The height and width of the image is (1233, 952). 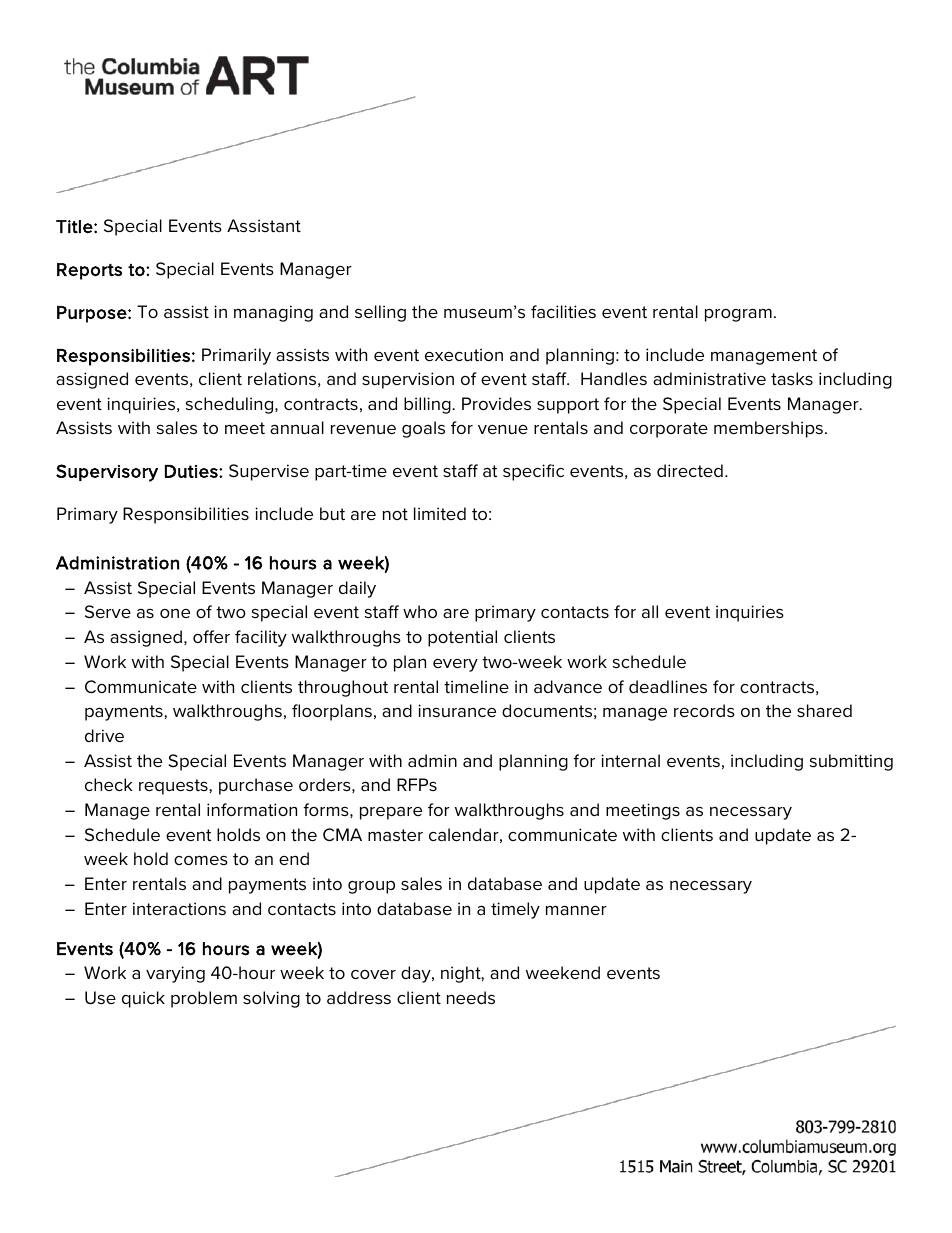 I want to click on potential, so click(x=462, y=638).
